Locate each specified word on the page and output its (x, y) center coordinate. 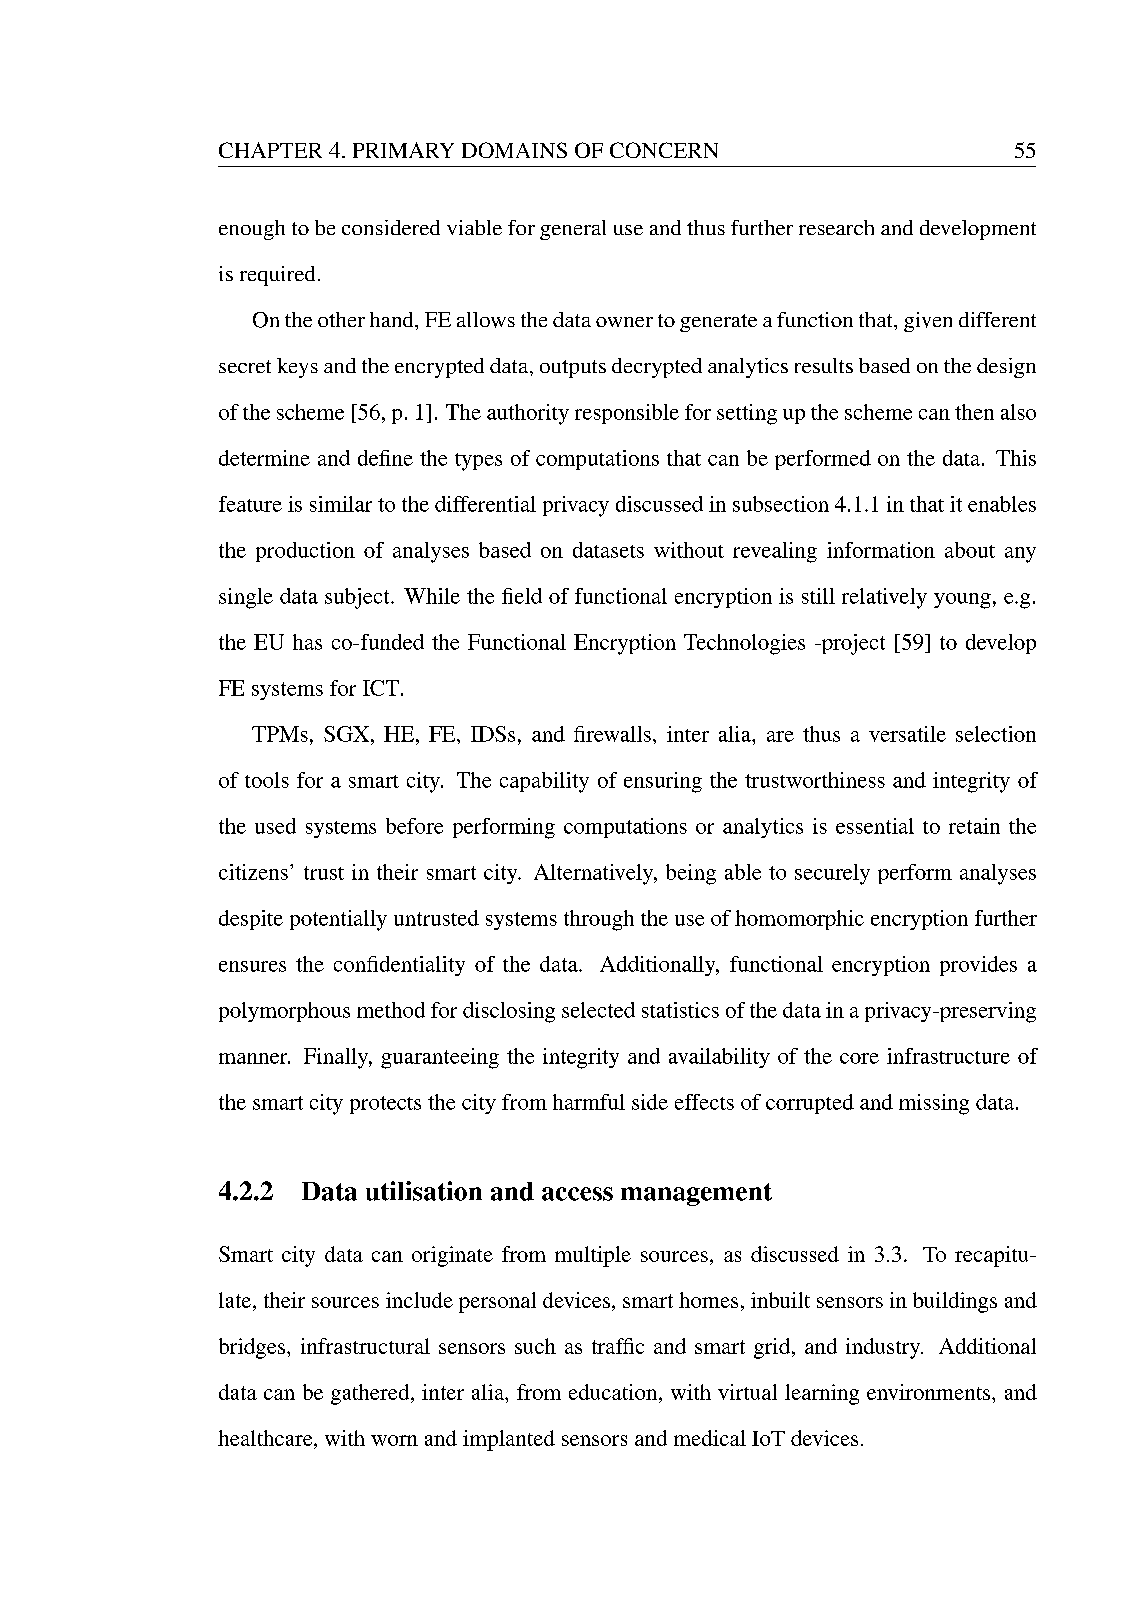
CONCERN (664, 150)
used (275, 826)
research (836, 227)
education (614, 1392)
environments (930, 1392)
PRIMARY (403, 150)
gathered (371, 1394)
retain (974, 826)
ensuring (663, 782)
